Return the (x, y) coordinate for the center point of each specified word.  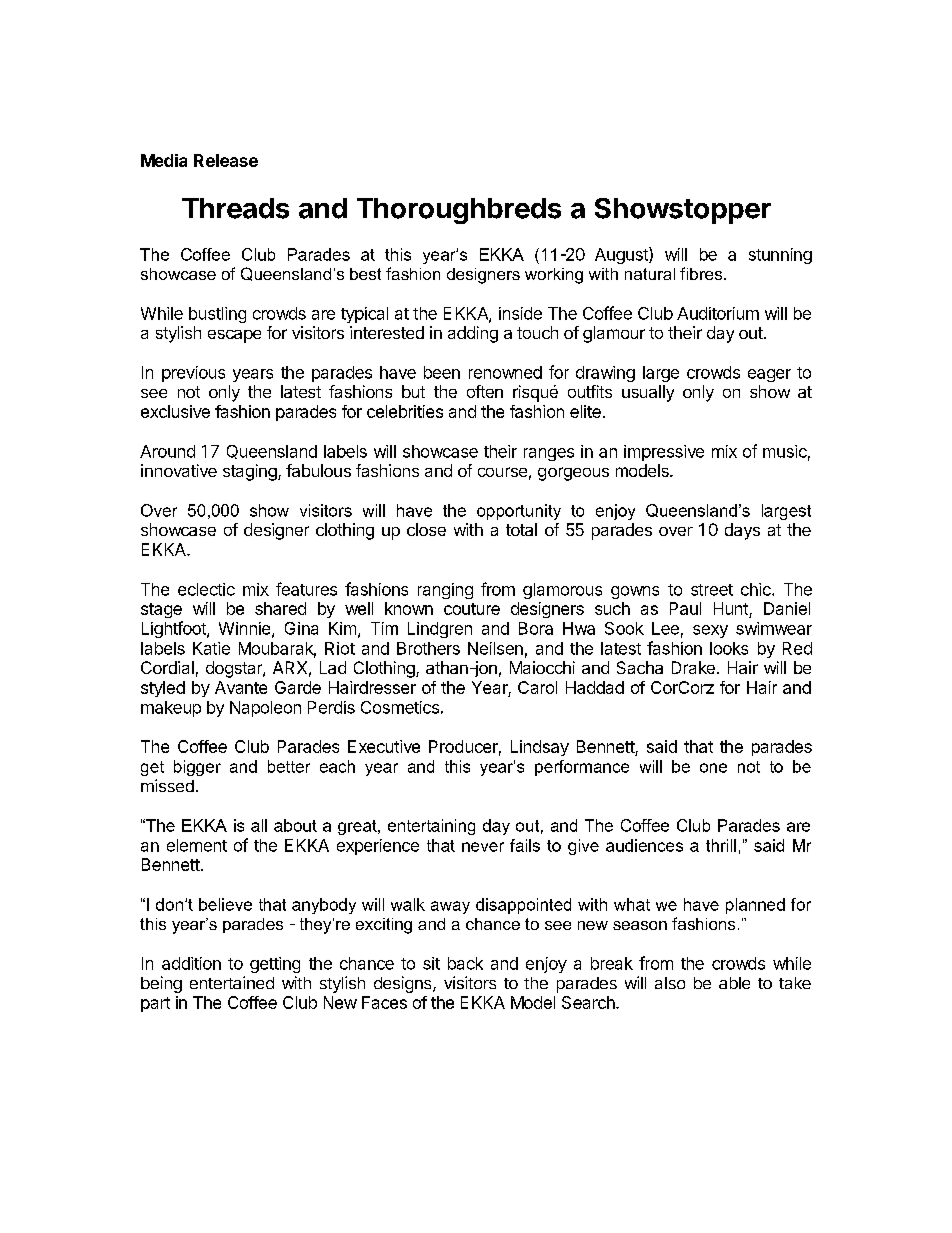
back (465, 963)
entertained (232, 982)
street (712, 590)
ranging (445, 591)
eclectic (206, 589)
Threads (235, 208)
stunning (780, 256)
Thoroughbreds (459, 211)
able (734, 983)
